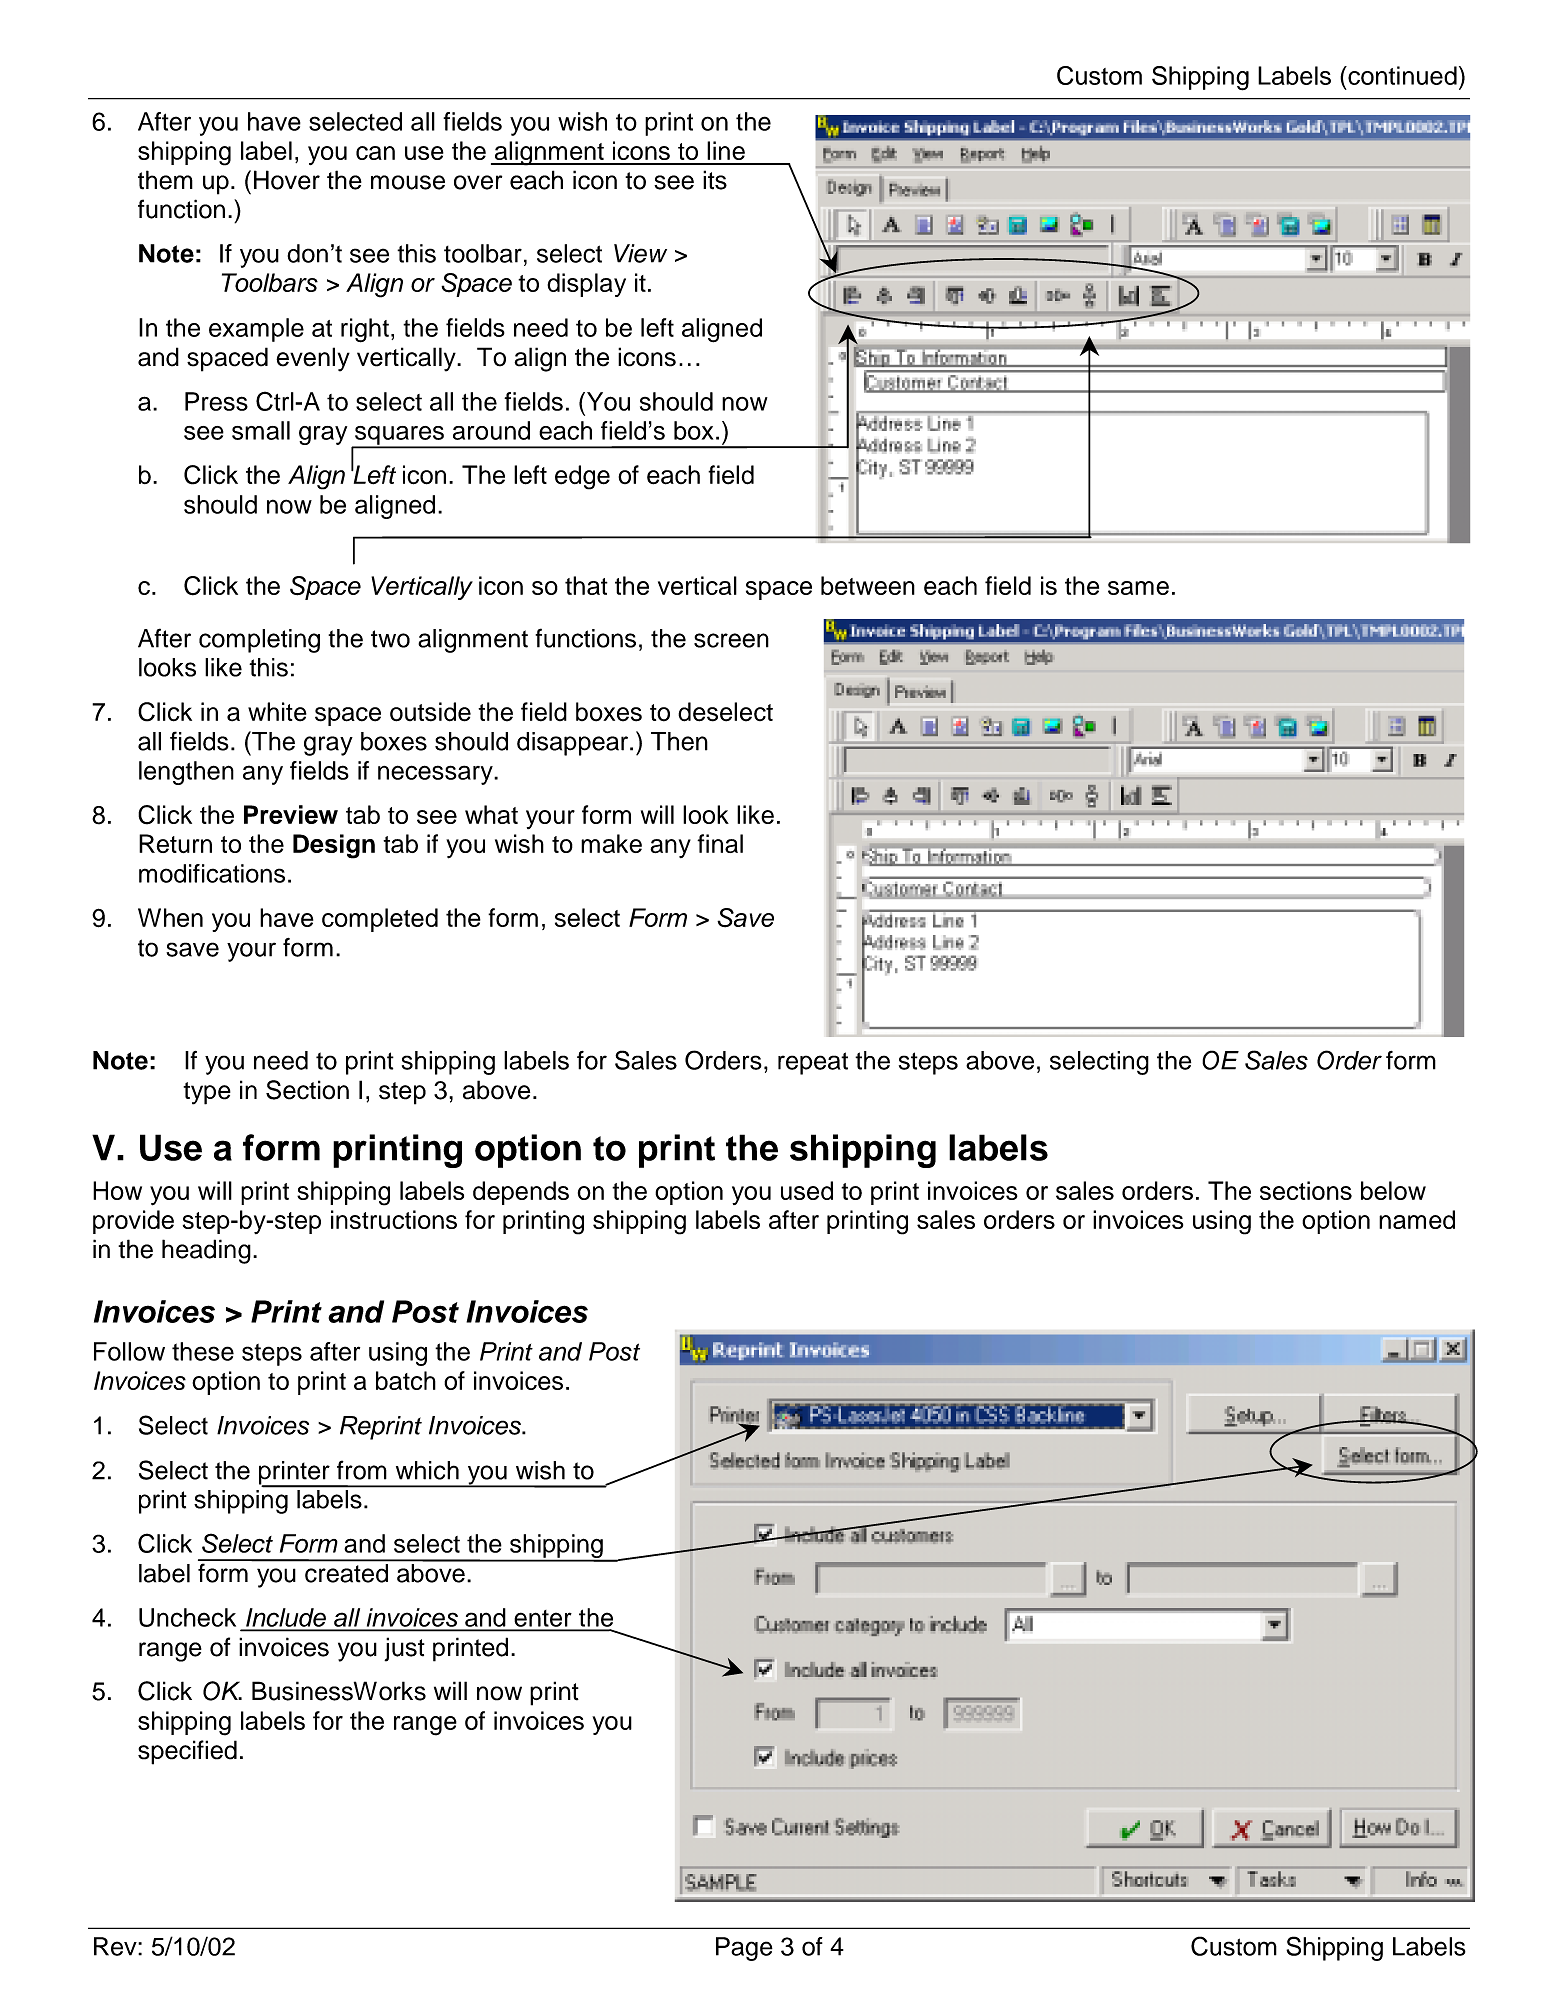 The width and height of the screenshot is (1558, 2016). What do you see at coordinates (715, 180) in the screenshot?
I see `its` at bounding box center [715, 180].
